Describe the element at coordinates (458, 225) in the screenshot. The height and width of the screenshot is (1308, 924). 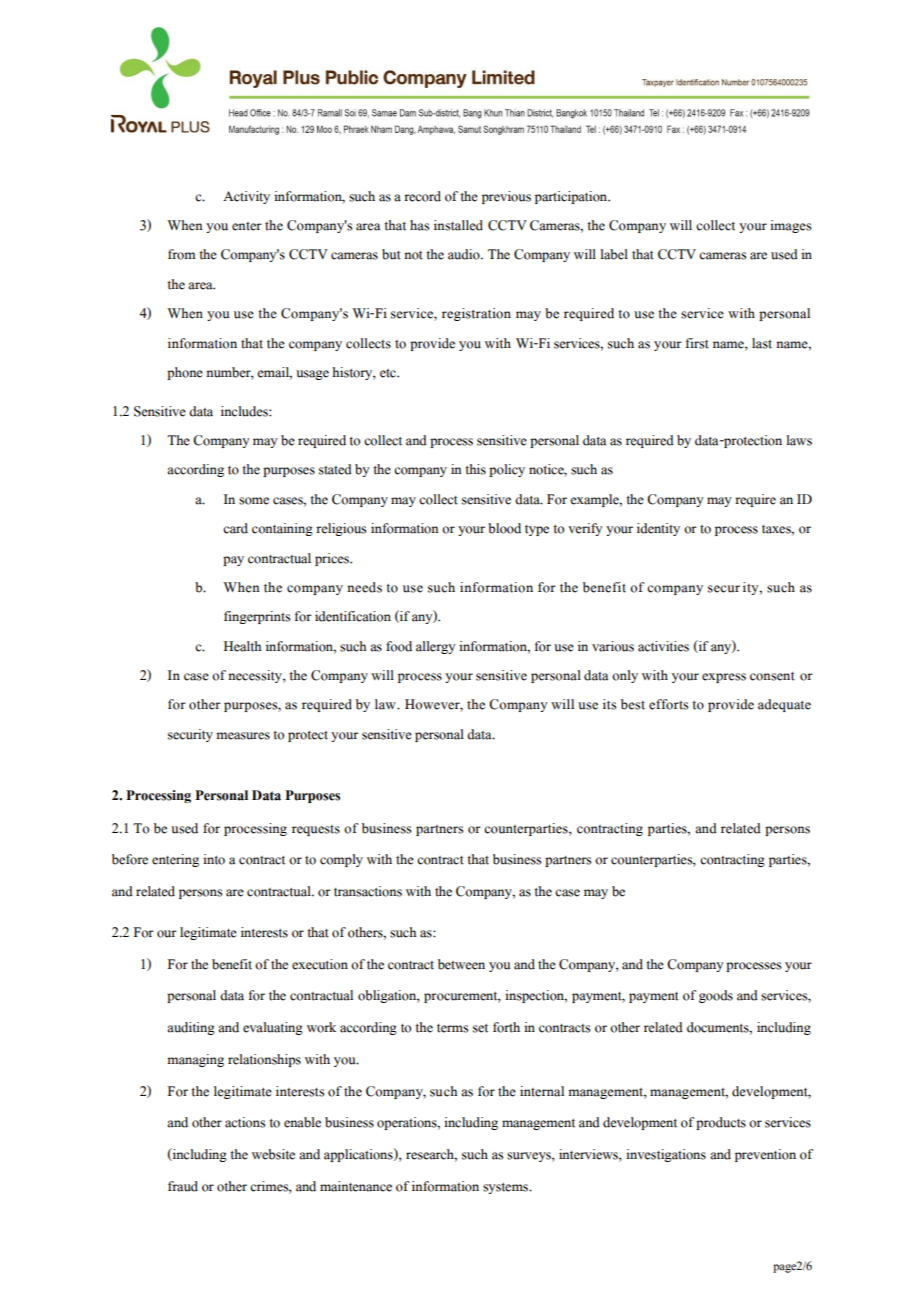
I see `installed` at that location.
